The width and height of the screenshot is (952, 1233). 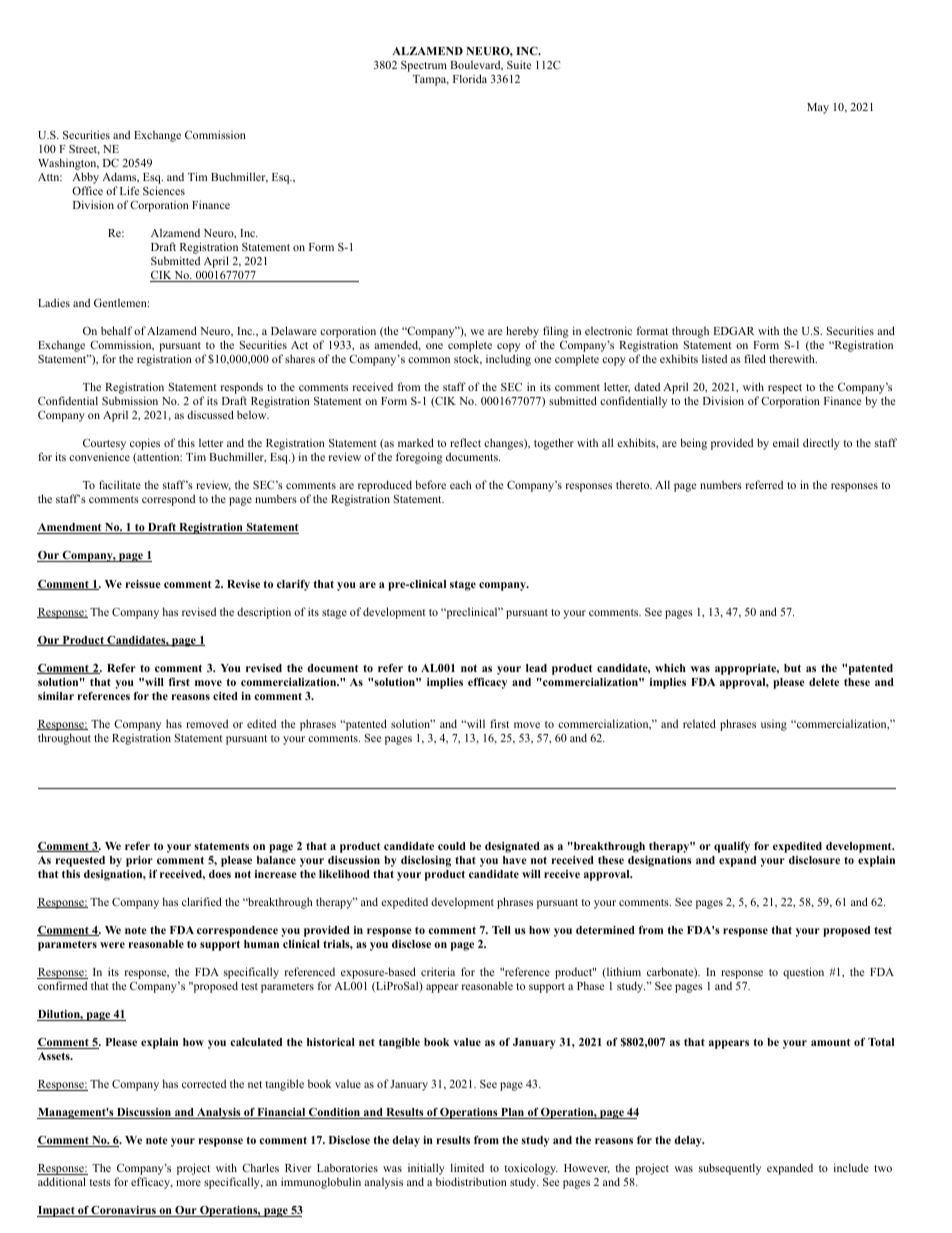 I want to click on lead, so click(x=536, y=668).
